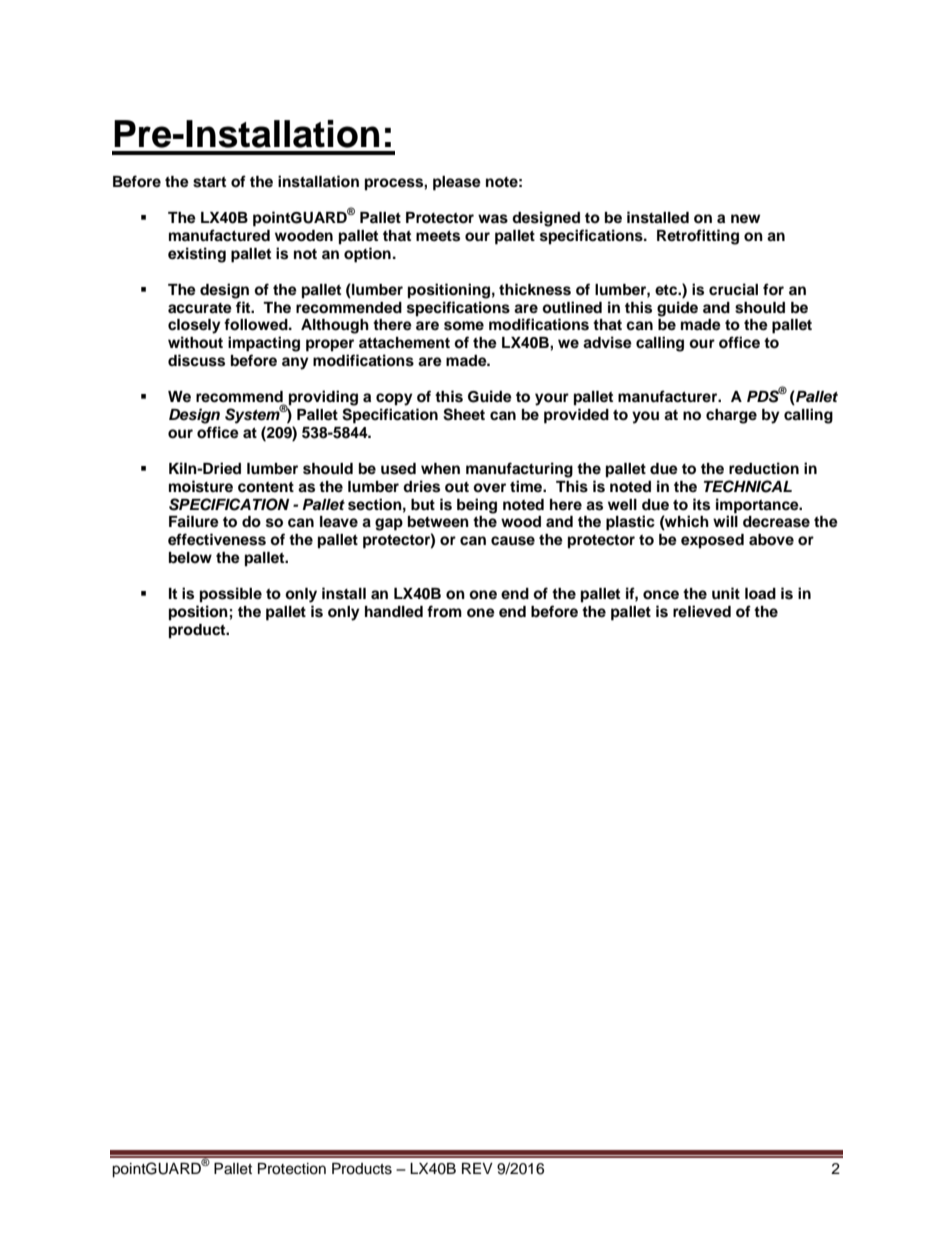 The width and height of the screenshot is (952, 1233). I want to click on from, so click(444, 611).
